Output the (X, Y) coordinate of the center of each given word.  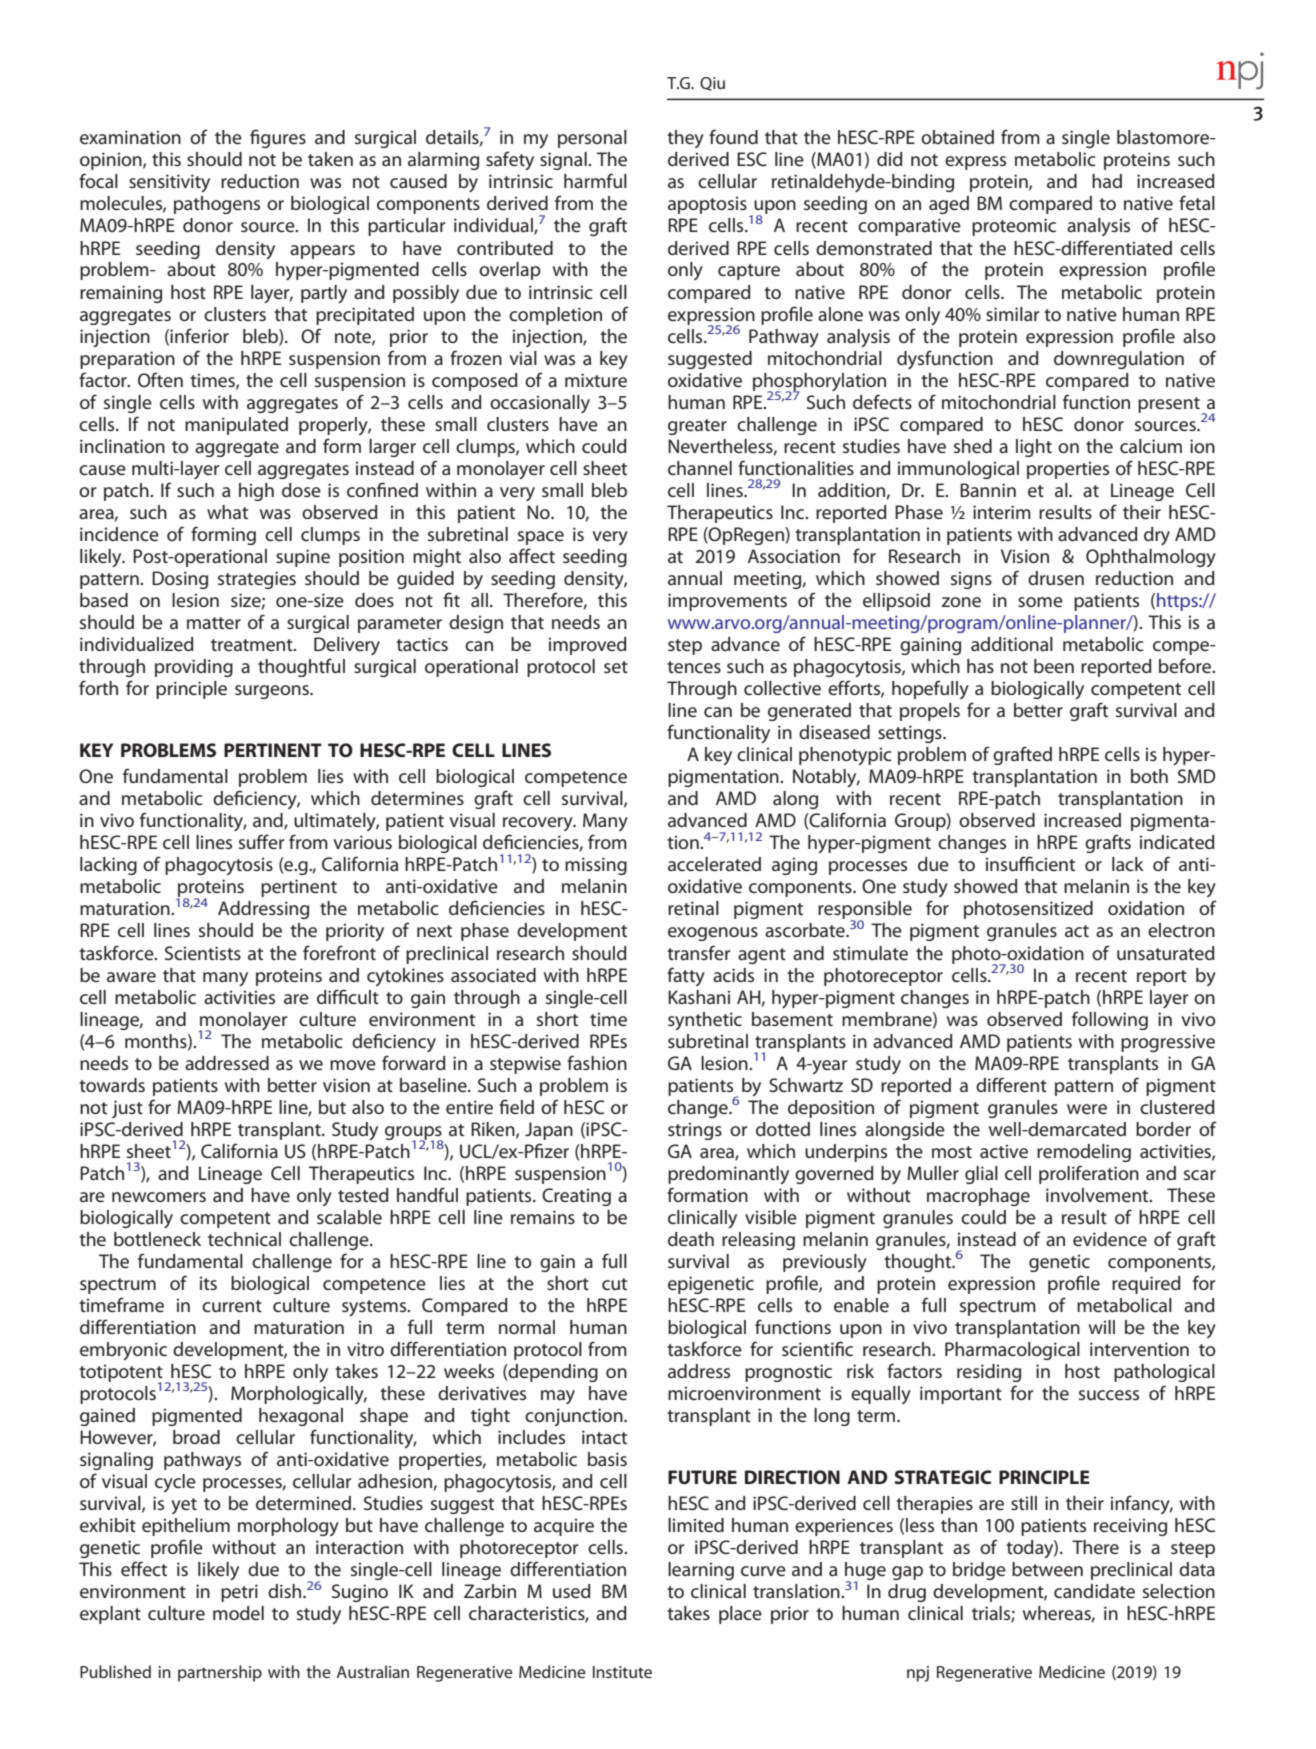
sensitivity (169, 183)
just (127, 1109)
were (1087, 1109)
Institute (622, 1672)
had (1107, 181)
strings (695, 1131)
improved (588, 646)
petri (239, 1593)
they (685, 139)
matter (214, 623)
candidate (1094, 1591)
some (1040, 602)
